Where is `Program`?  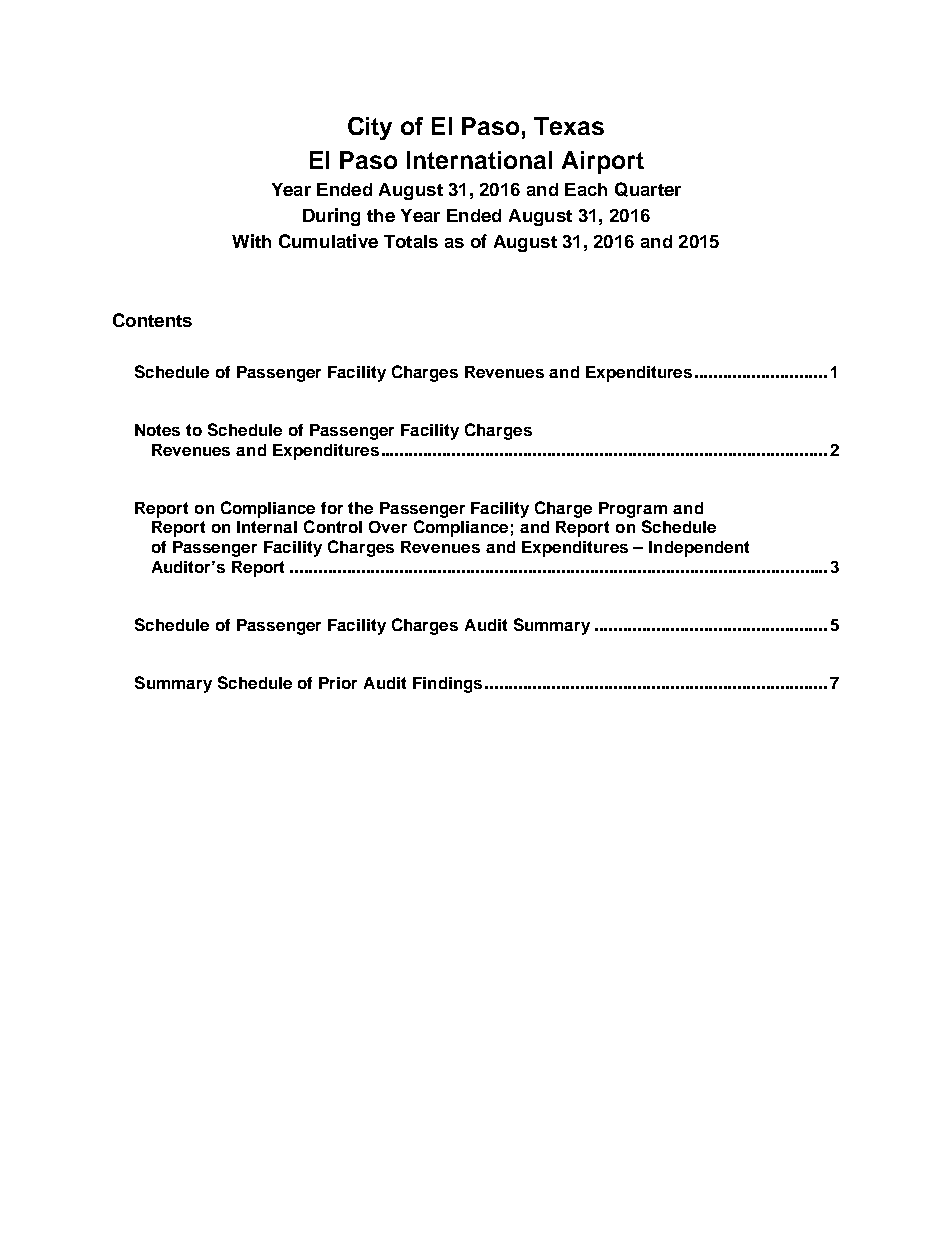
Program is located at coordinates (633, 510).
